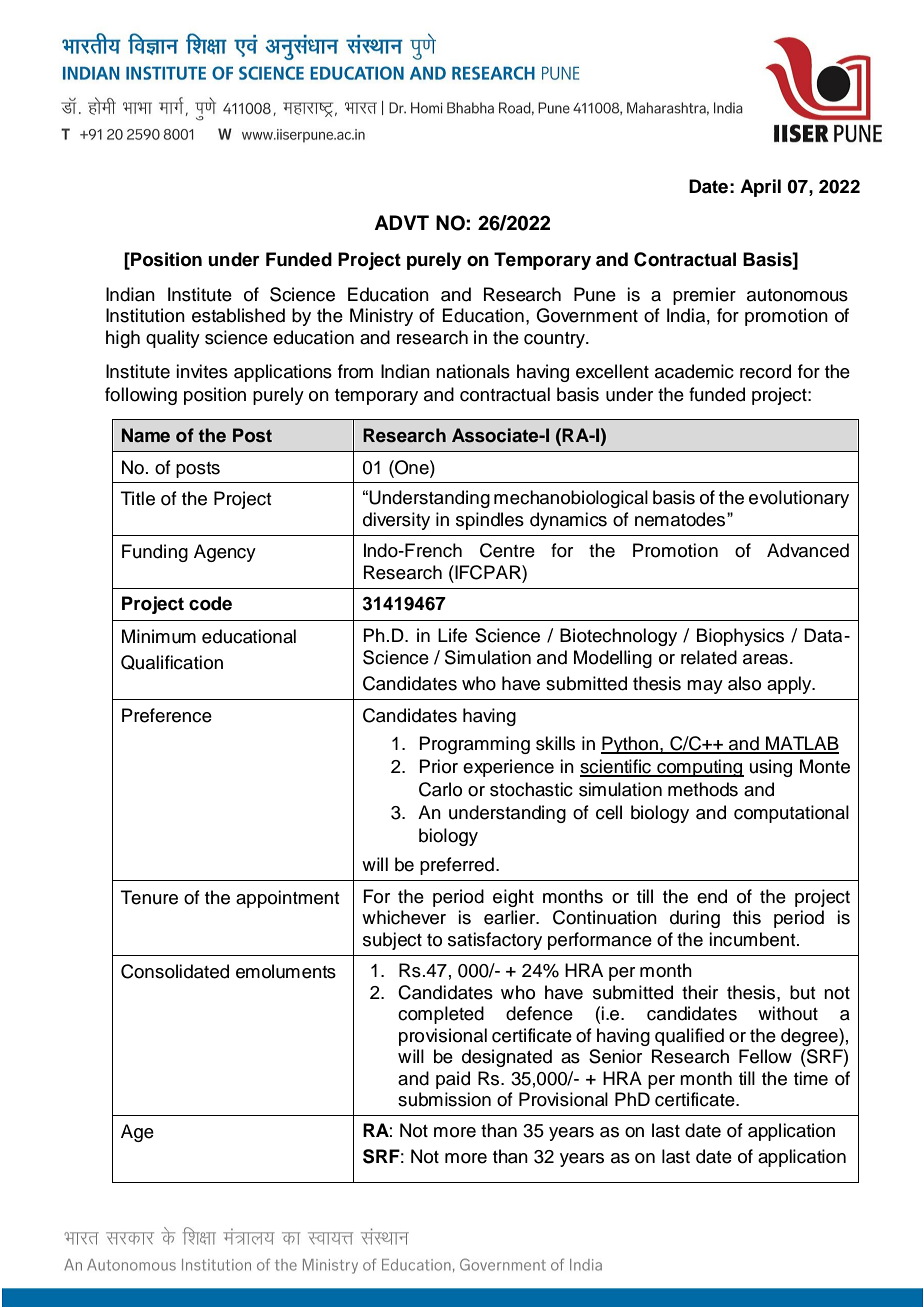  What do you see at coordinates (595, 294) in the page?
I see `Pune` at bounding box center [595, 294].
